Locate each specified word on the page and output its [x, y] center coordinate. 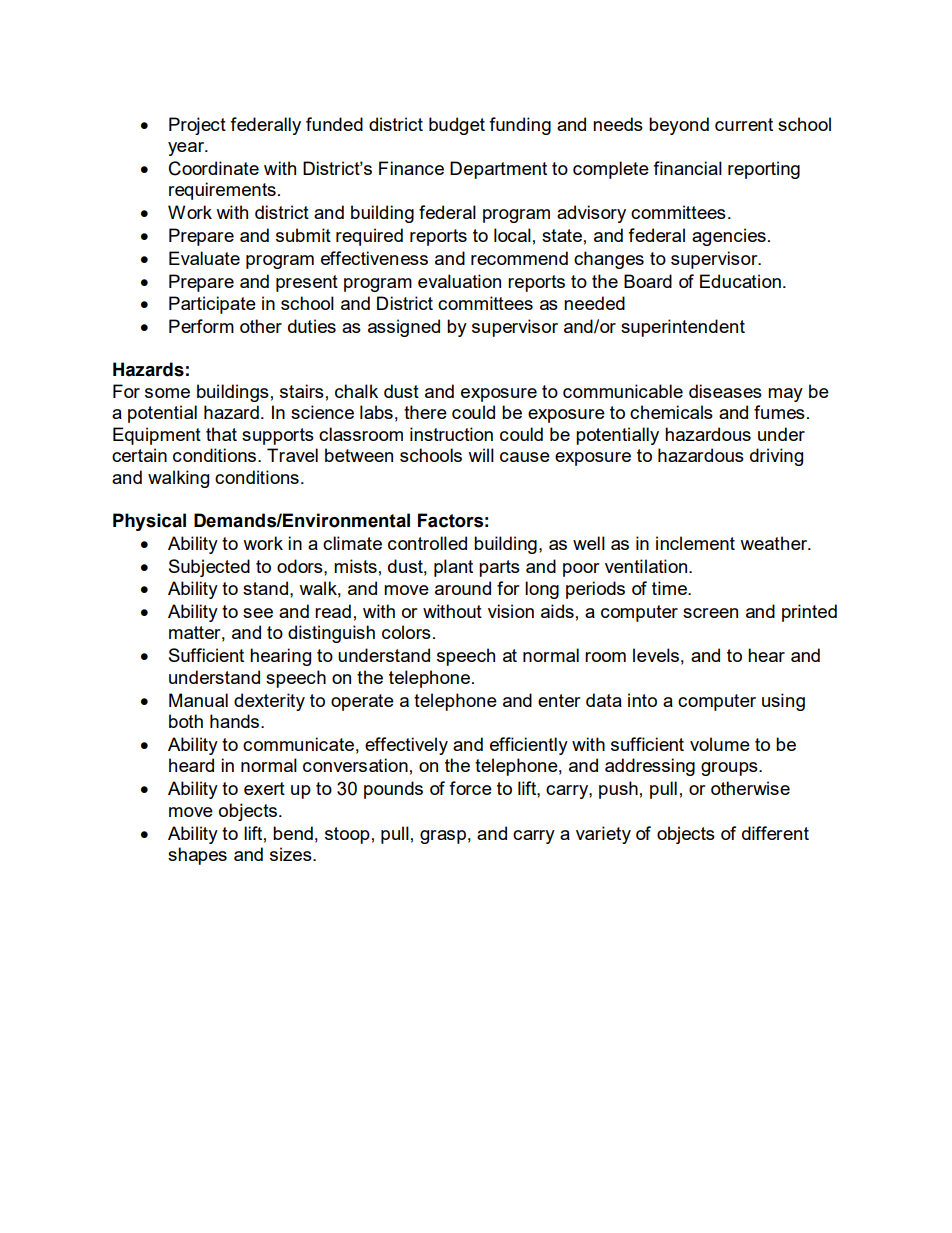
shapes [197, 856]
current [744, 124]
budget [457, 126]
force [470, 788]
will [481, 455]
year [187, 149]
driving [776, 457]
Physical [149, 522]
